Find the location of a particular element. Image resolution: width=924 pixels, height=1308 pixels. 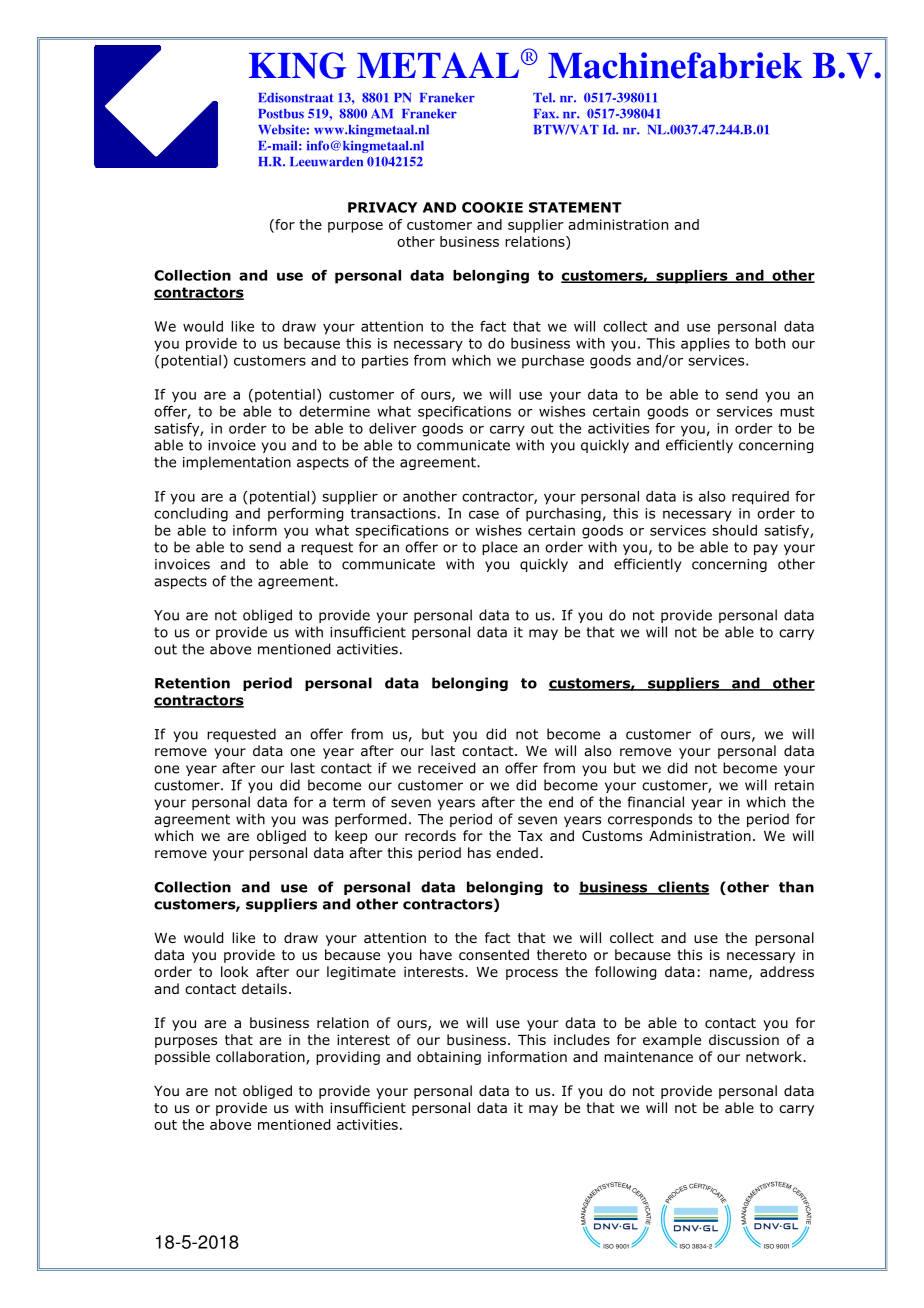

required is located at coordinates (760, 498).
